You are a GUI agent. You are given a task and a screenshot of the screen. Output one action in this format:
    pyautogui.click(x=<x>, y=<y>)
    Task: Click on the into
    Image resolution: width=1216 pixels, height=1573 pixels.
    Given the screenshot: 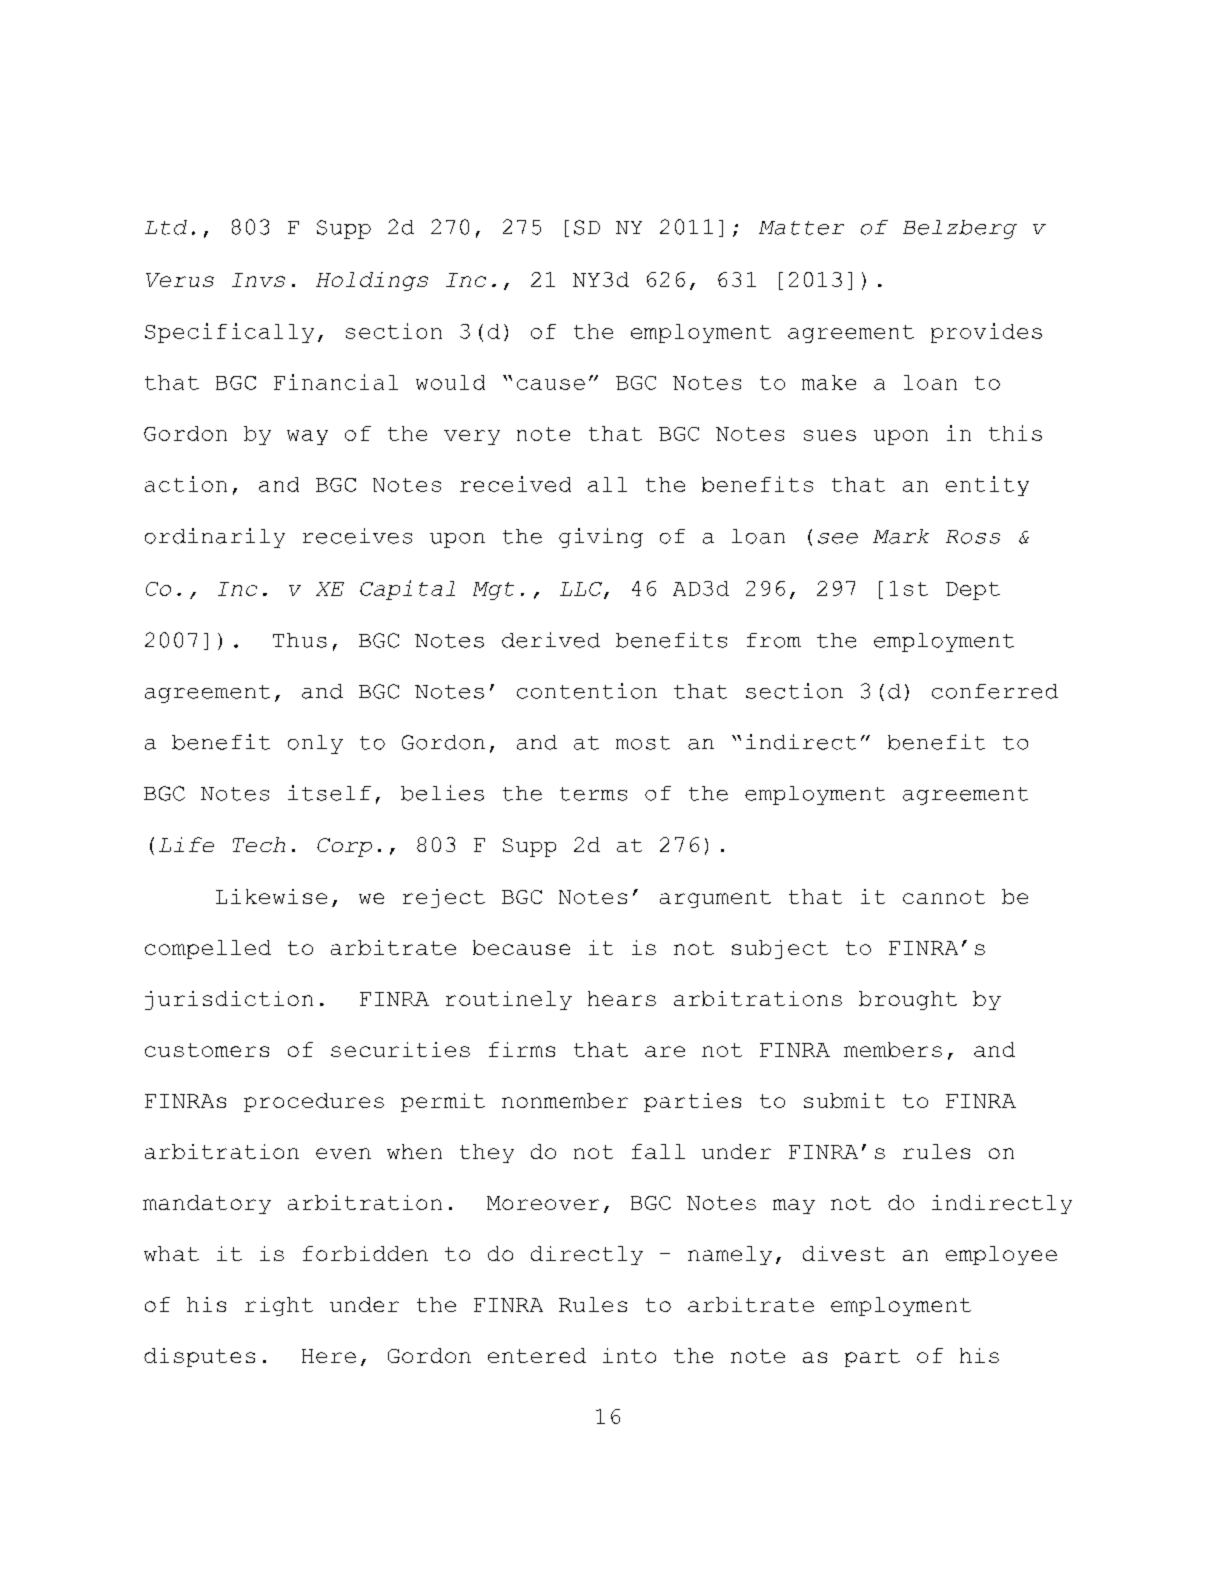 What is the action you would take?
    pyautogui.click(x=629, y=1355)
